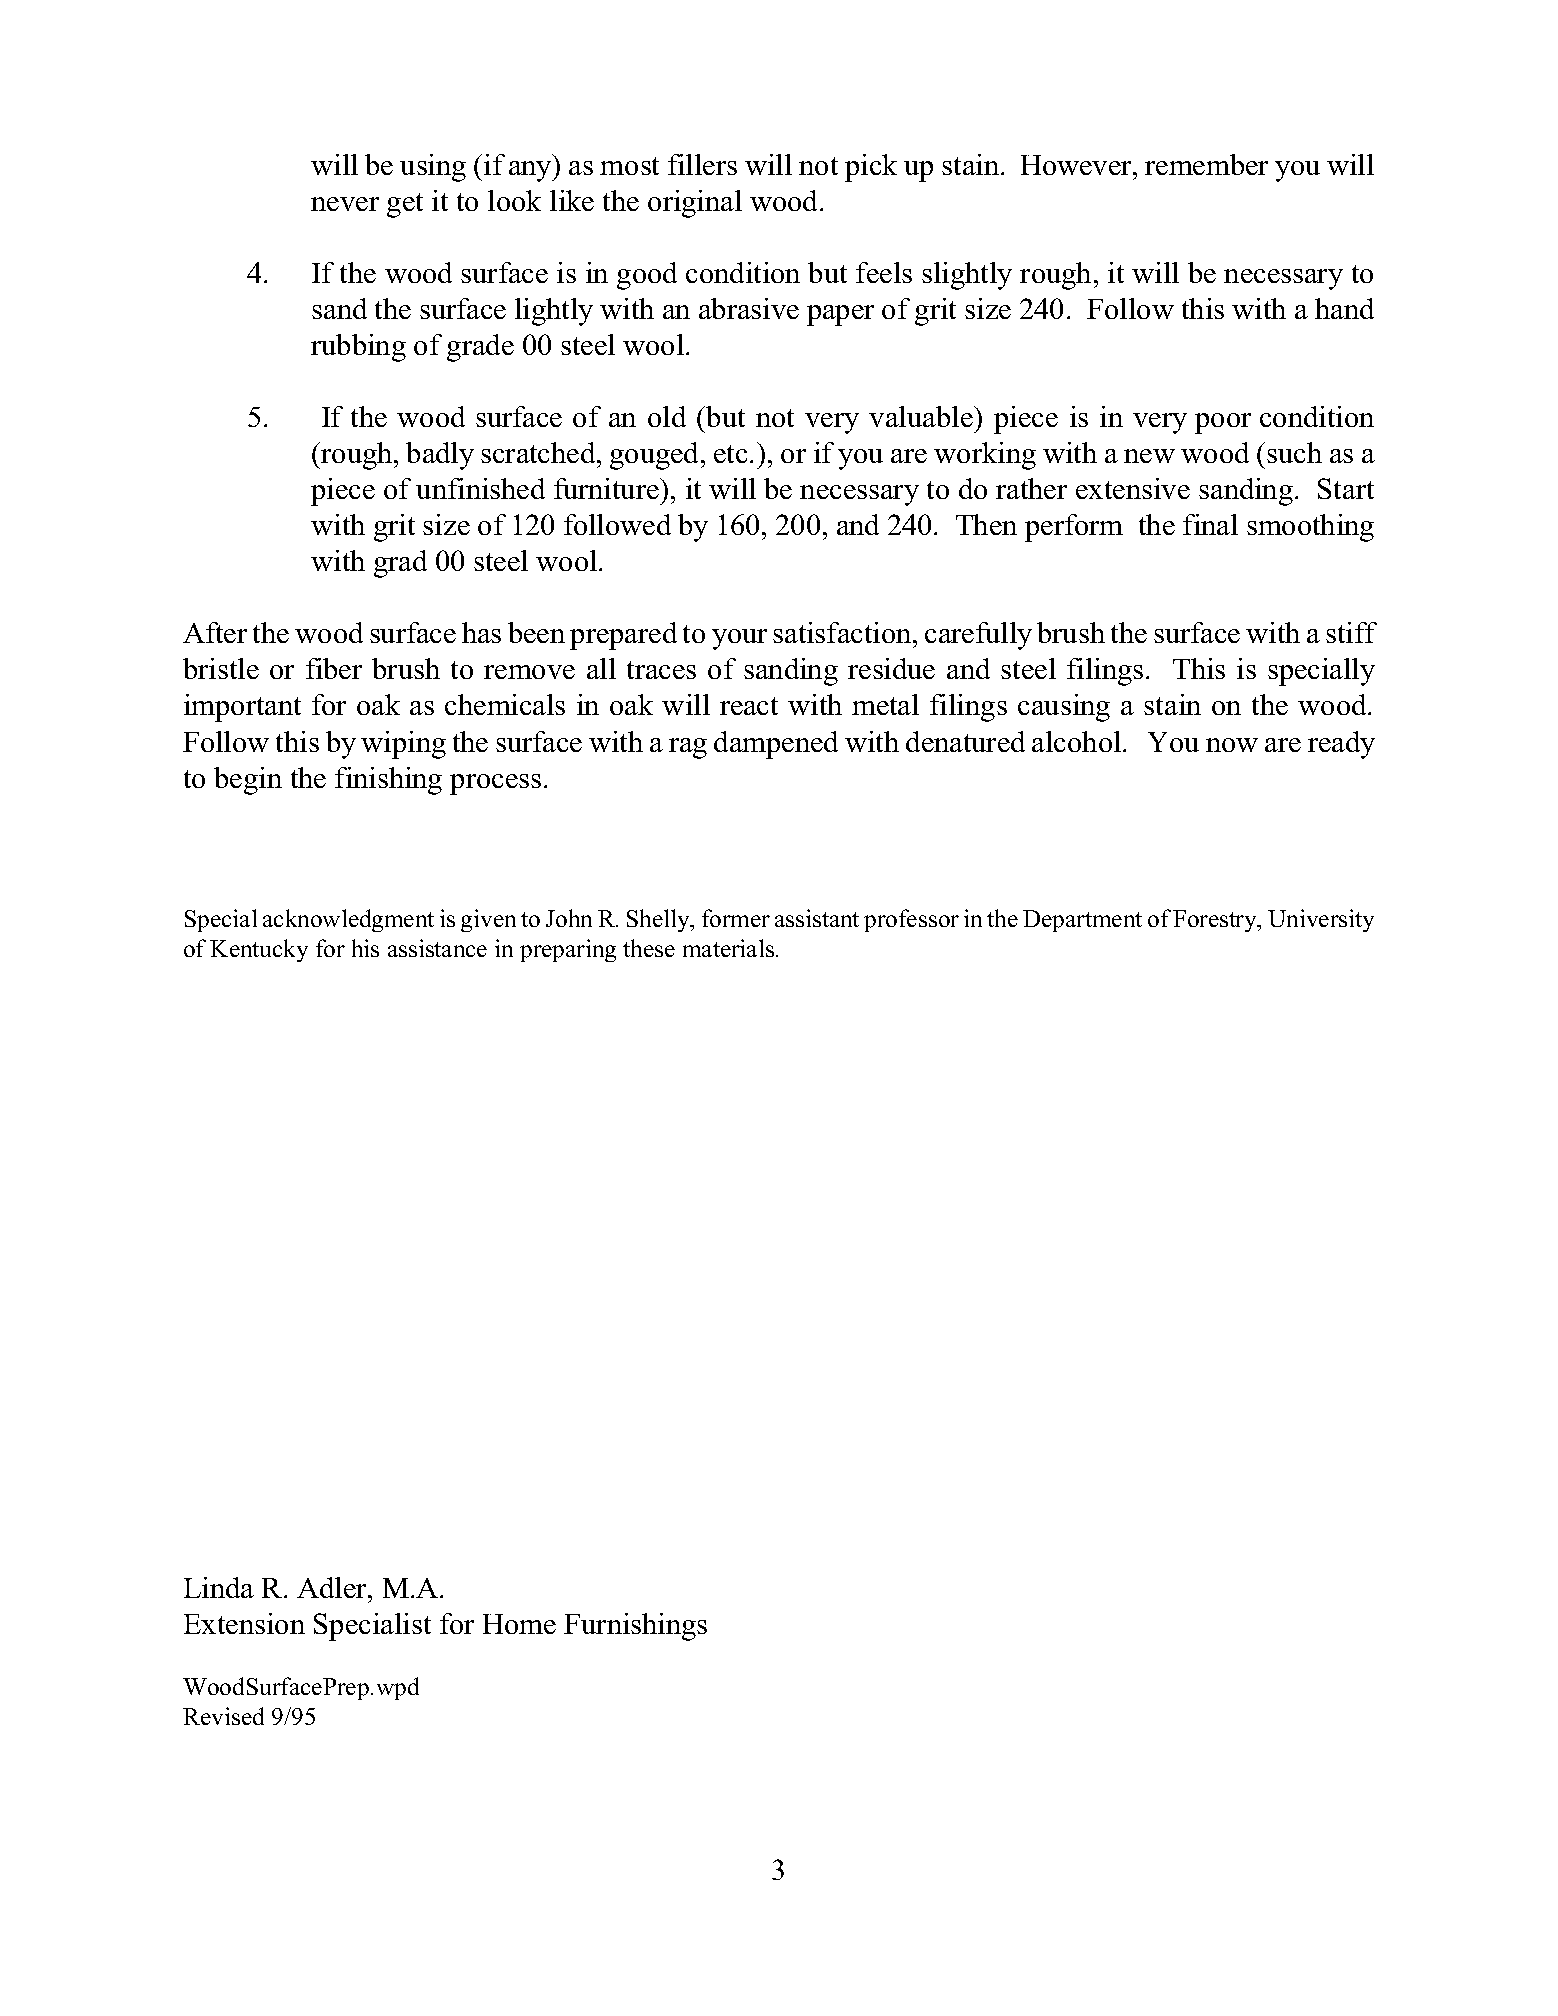  Describe the element at coordinates (388, 781) in the image. I see `finishing` at that location.
